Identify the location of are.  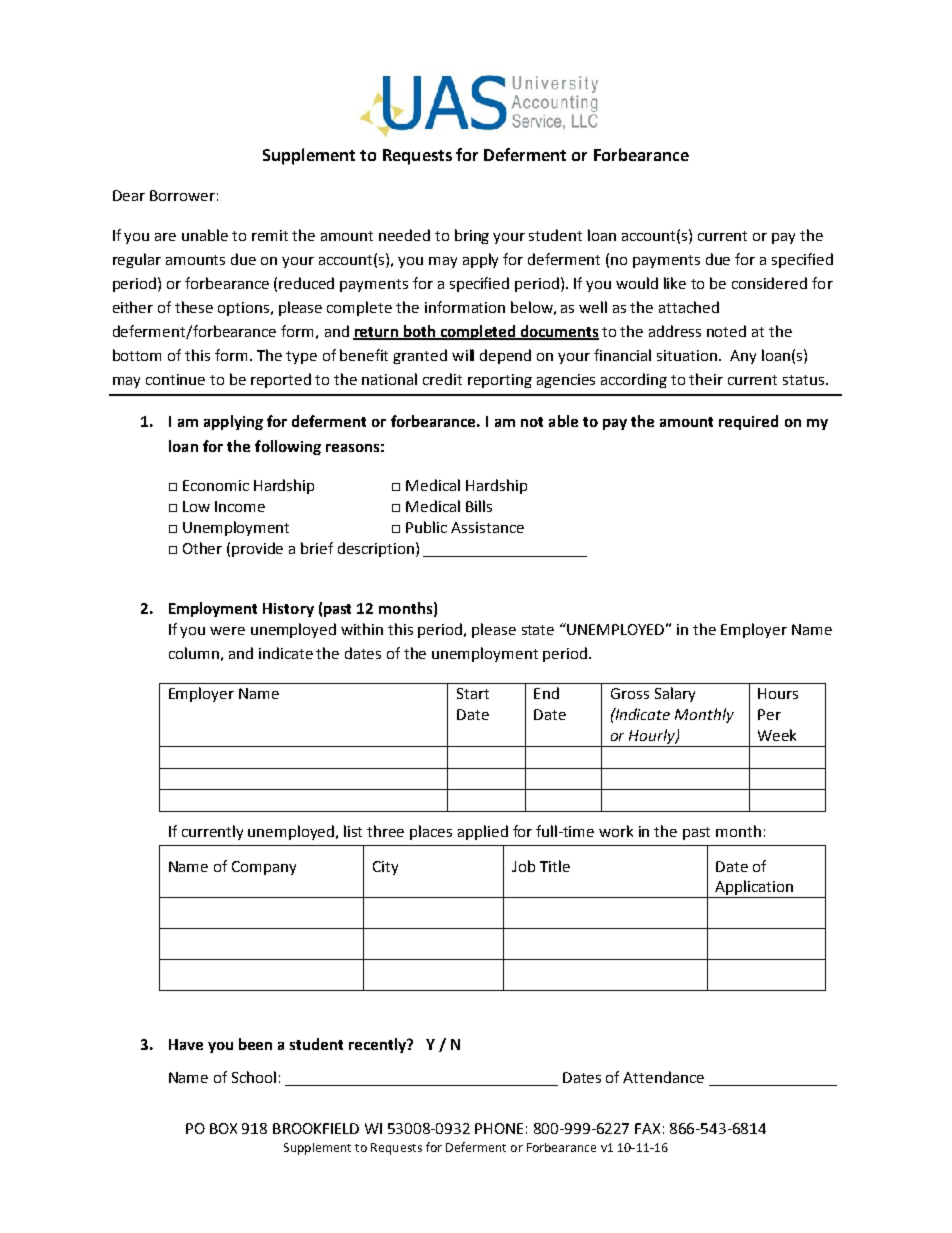
(165, 237).
